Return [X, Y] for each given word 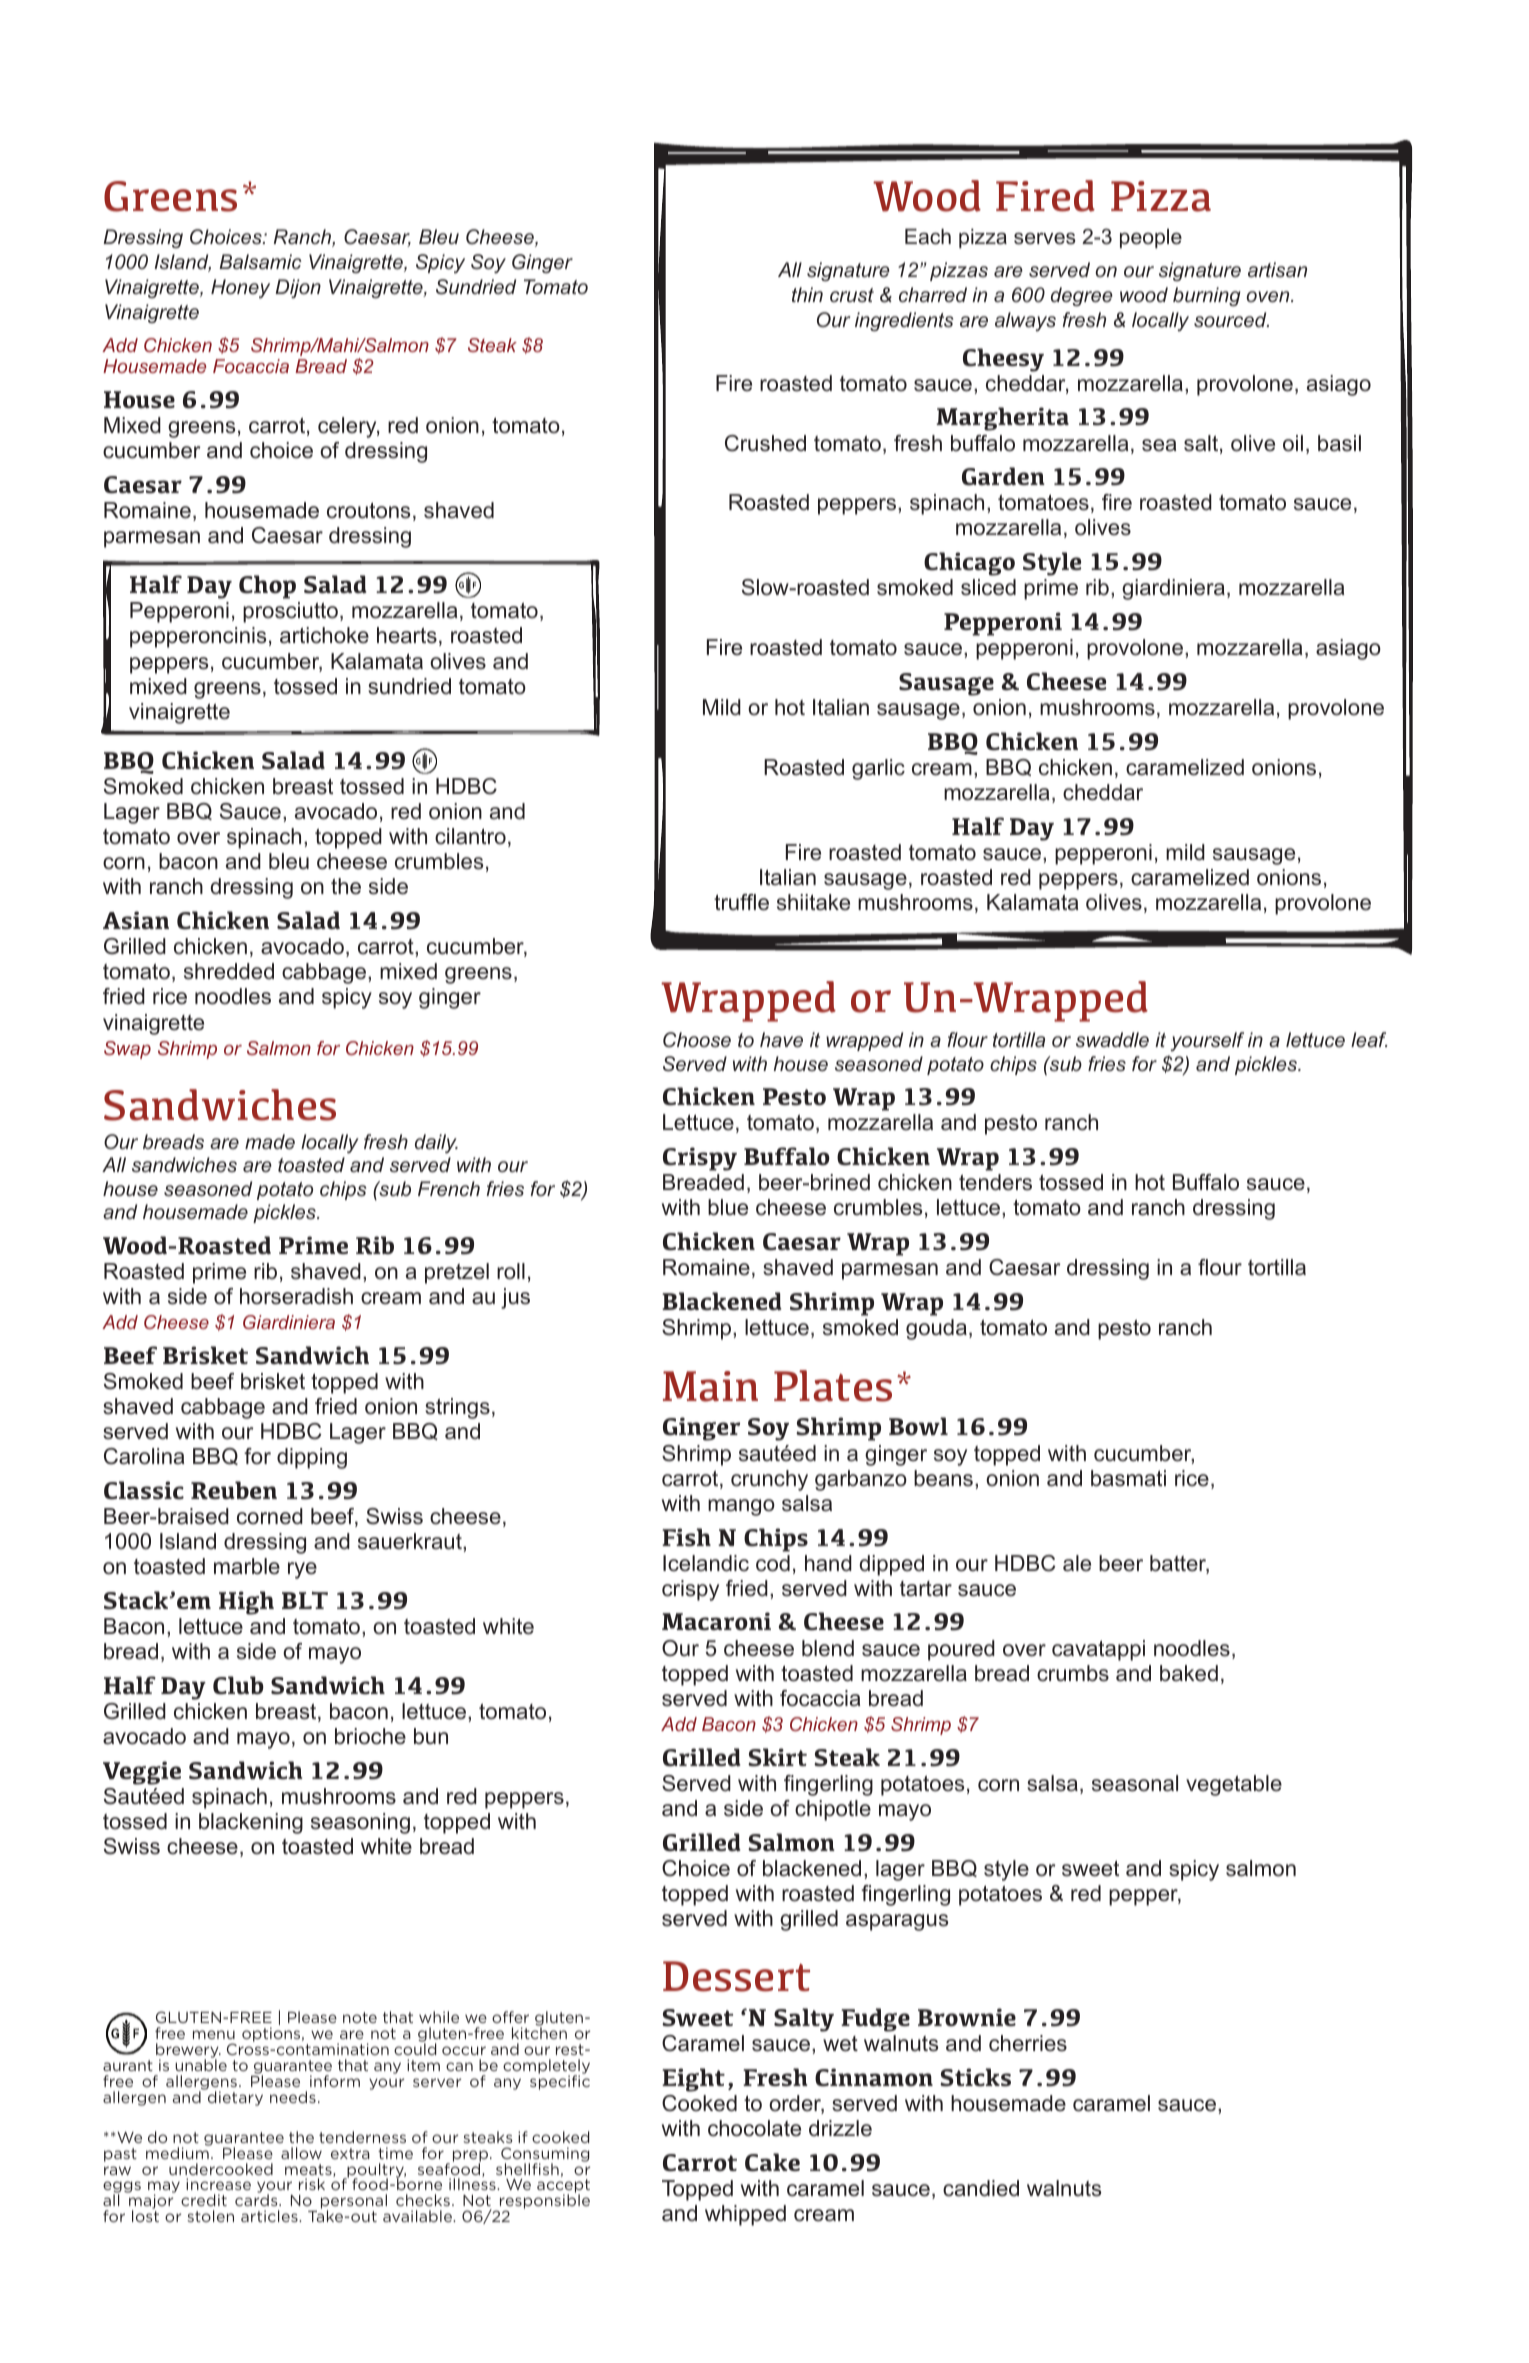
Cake [772, 2162]
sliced [988, 587]
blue [728, 1207]
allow [301, 2153]
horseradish [296, 1296]
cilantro [470, 836]
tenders [995, 1182]
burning [1207, 296]
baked [1189, 1673]
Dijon [298, 288]
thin [807, 294]
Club [238, 1685]
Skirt [777, 1757]
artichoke [324, 635]
